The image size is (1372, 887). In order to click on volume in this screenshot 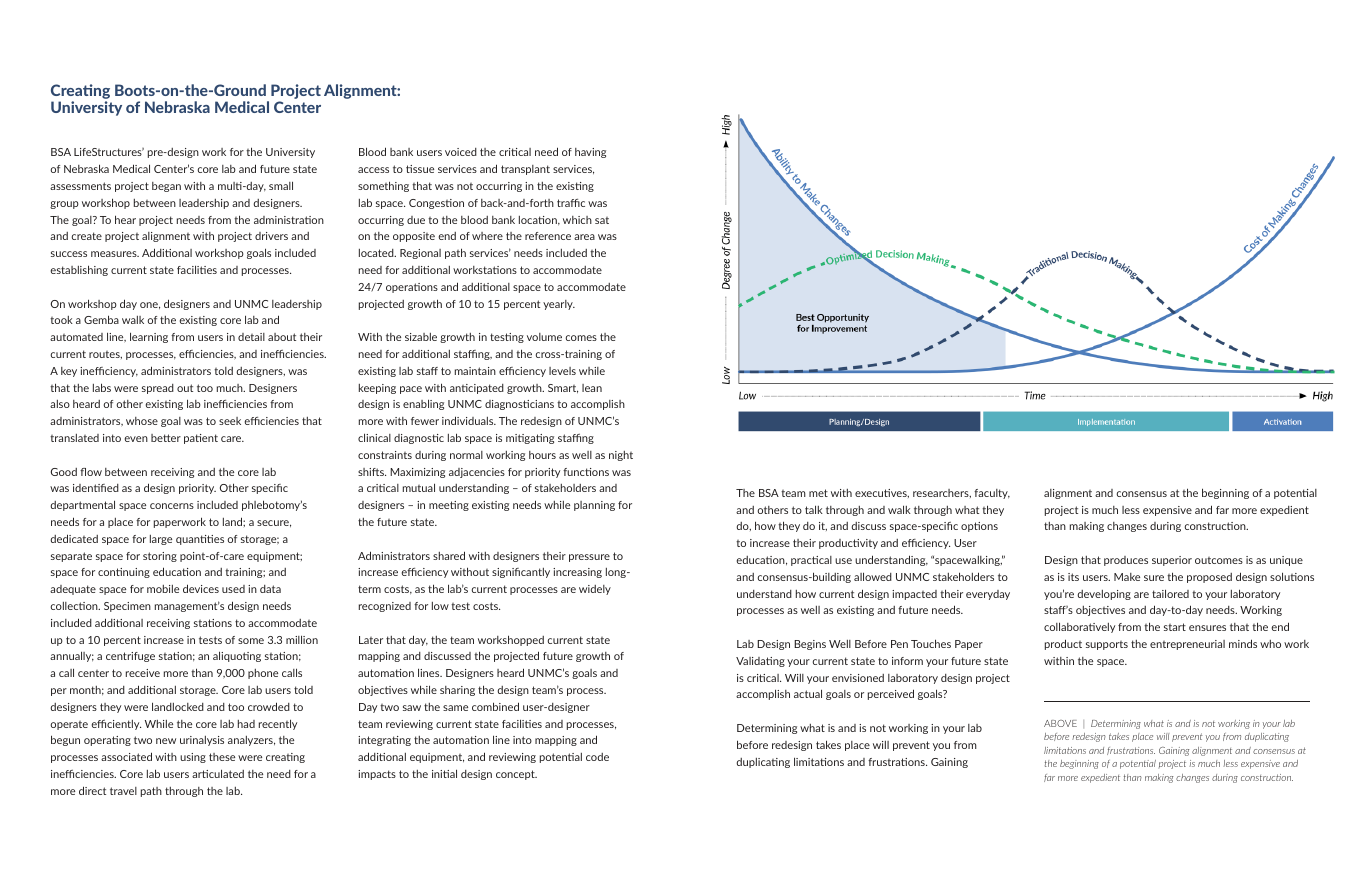, I will do `click(544, 337)`.
